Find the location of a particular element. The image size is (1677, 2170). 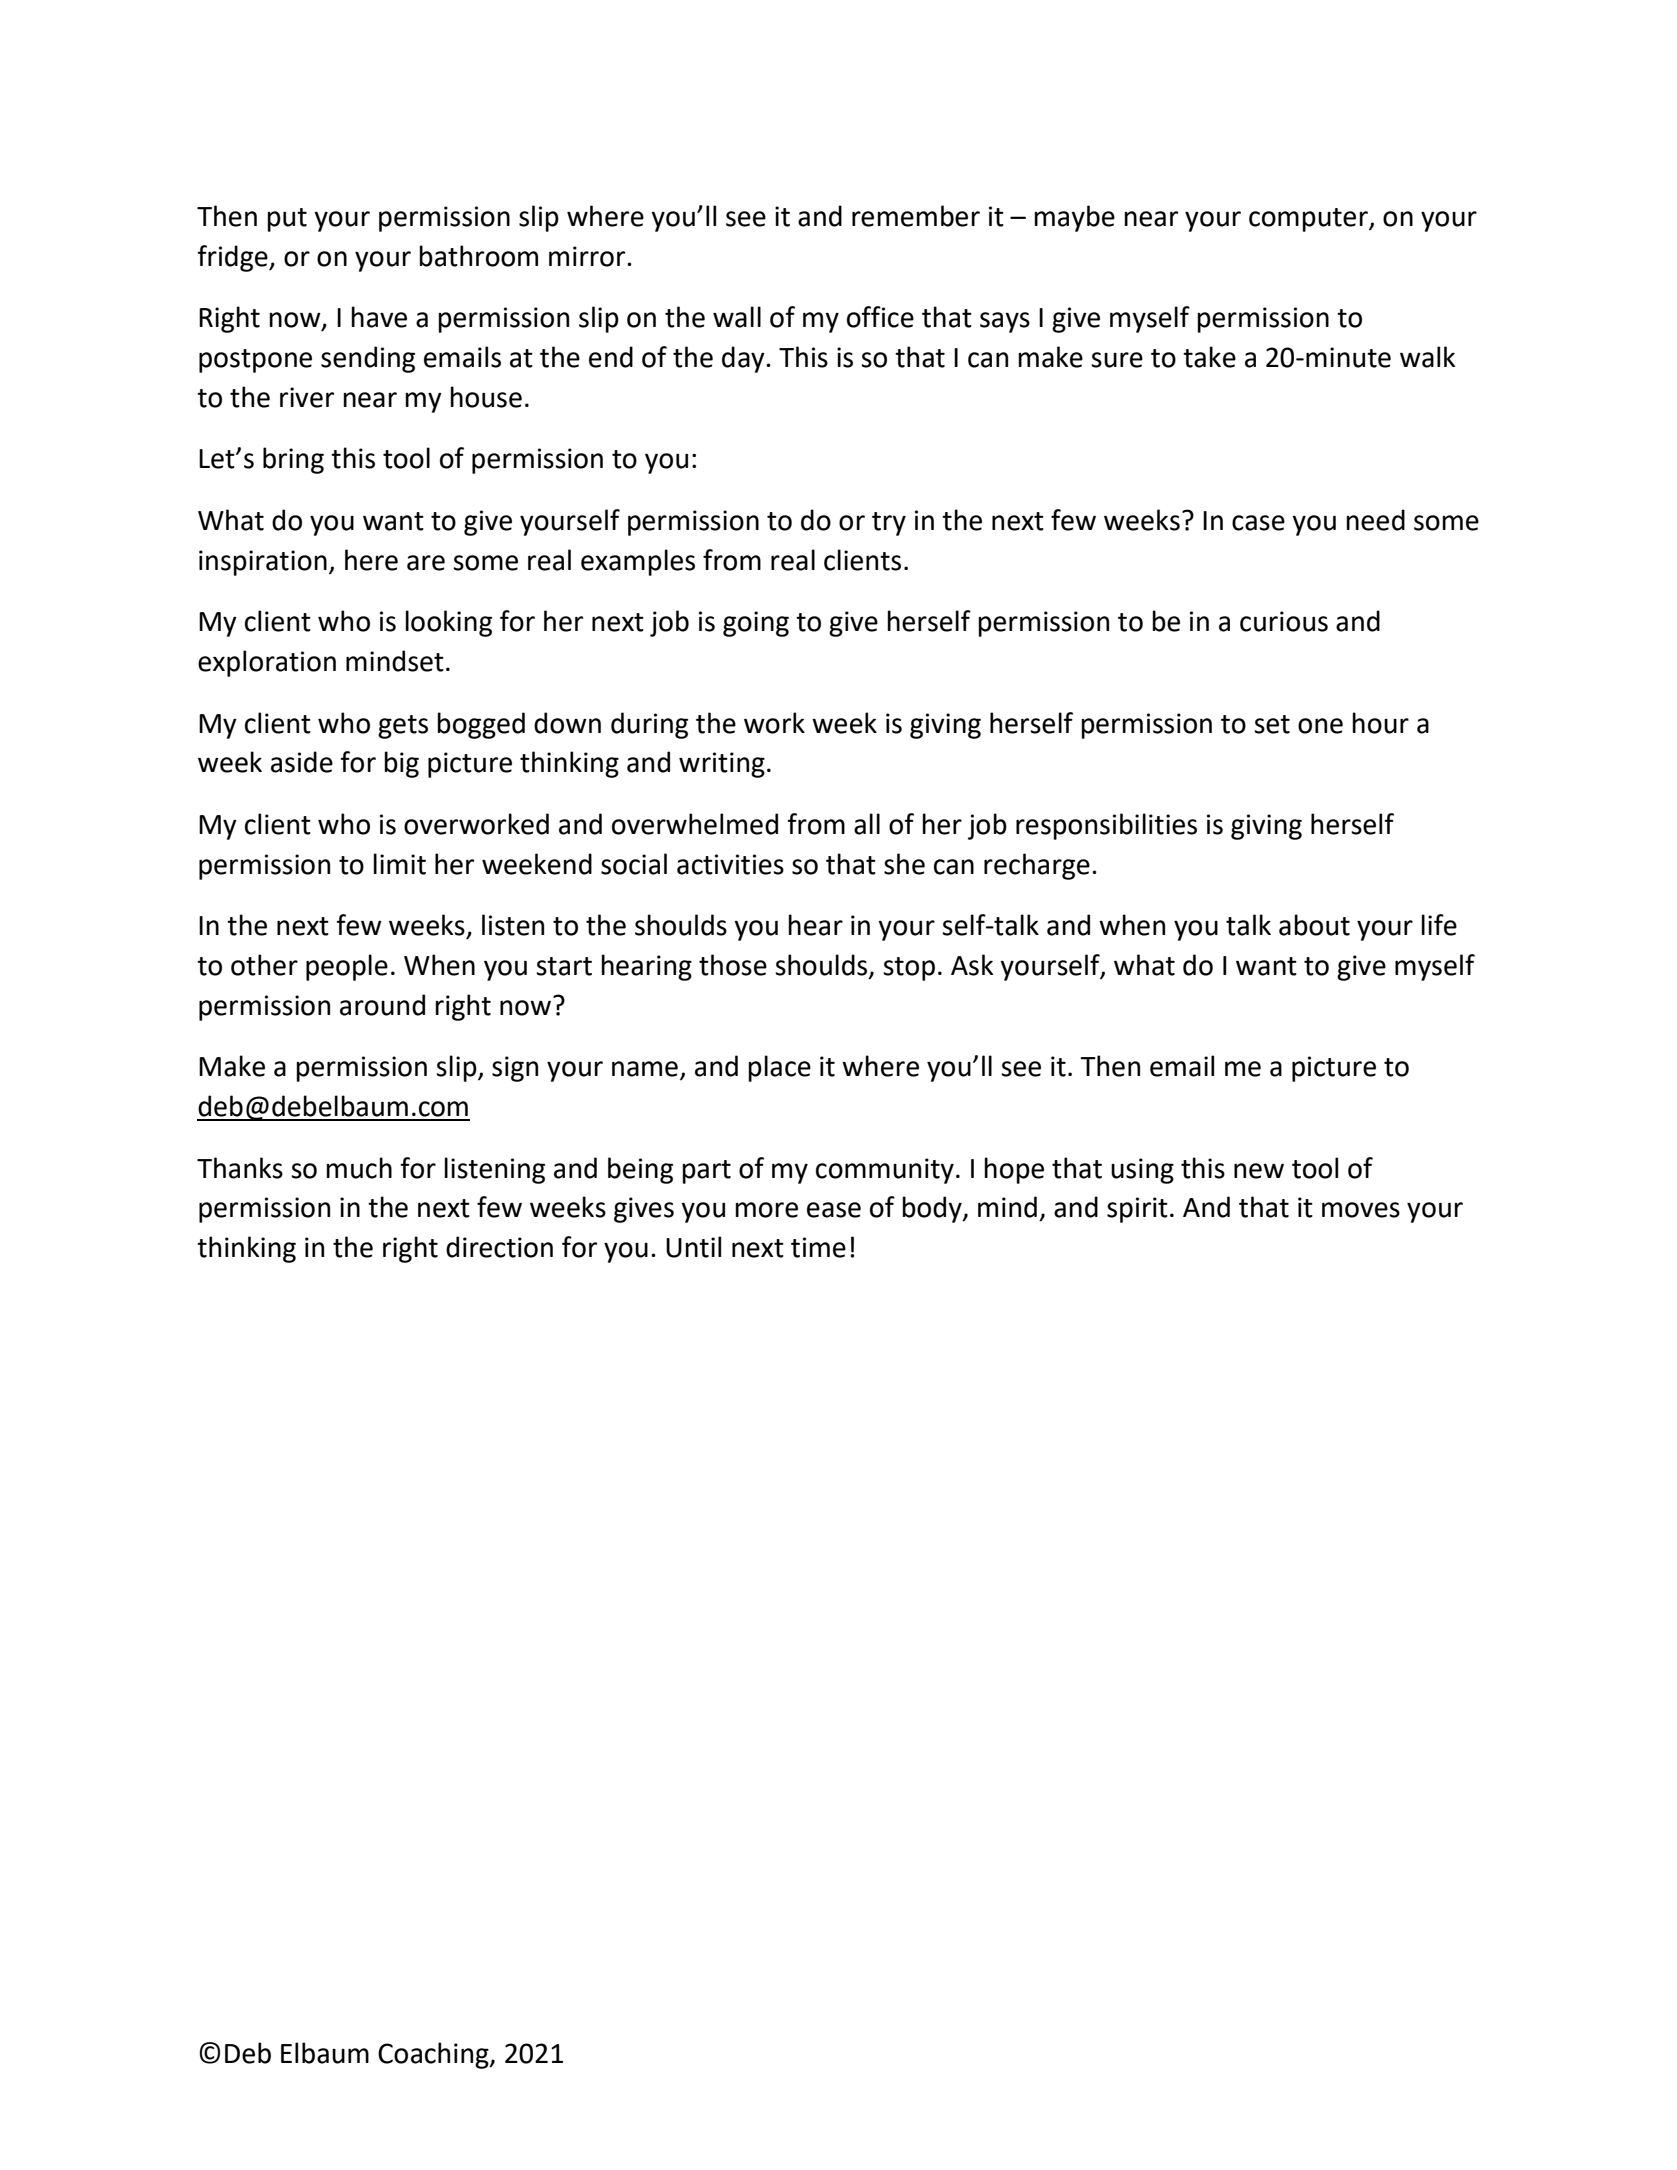

moves is located at coordinates (1361, 1210).
